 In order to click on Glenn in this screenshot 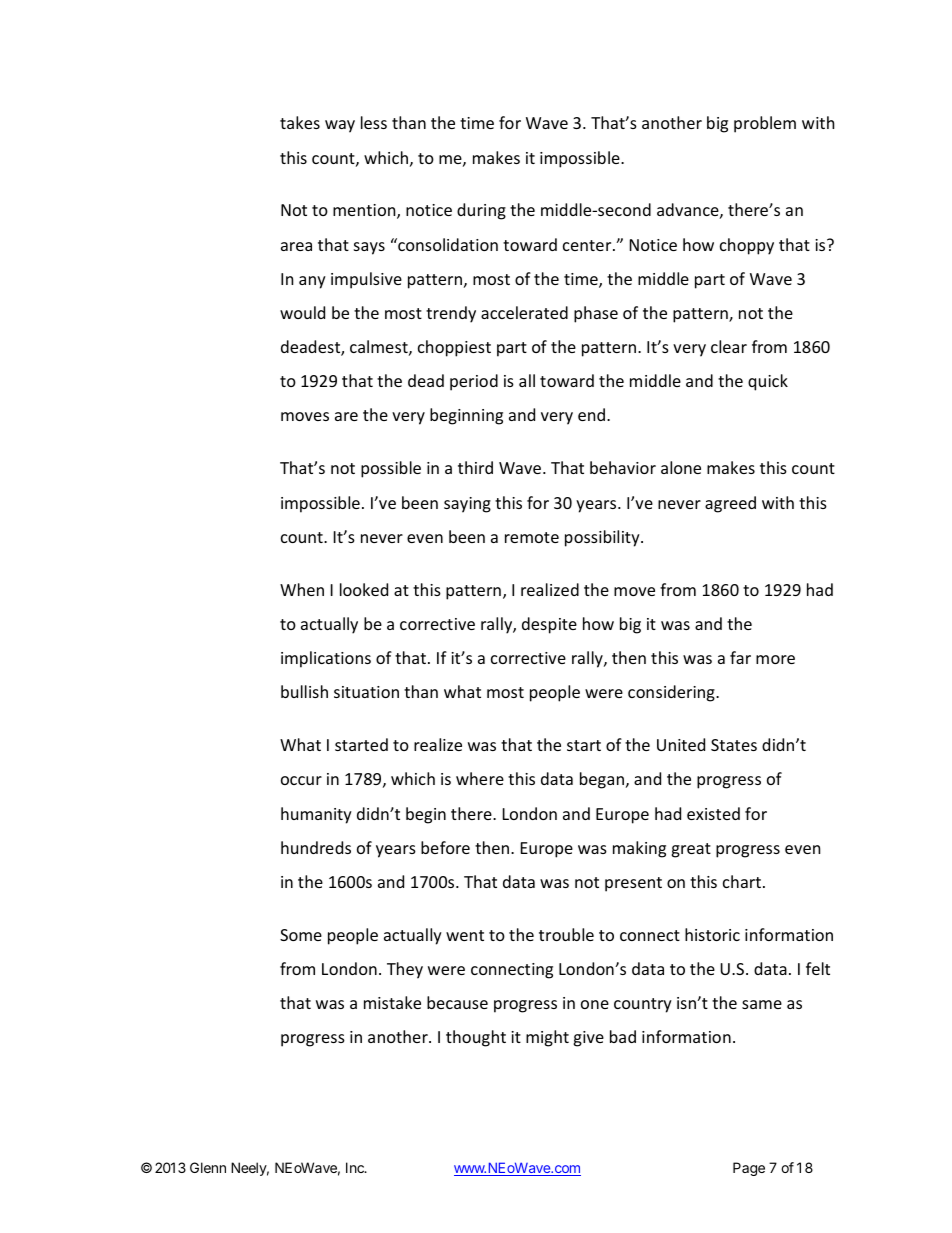, I will do `click(208, 1167)`.
